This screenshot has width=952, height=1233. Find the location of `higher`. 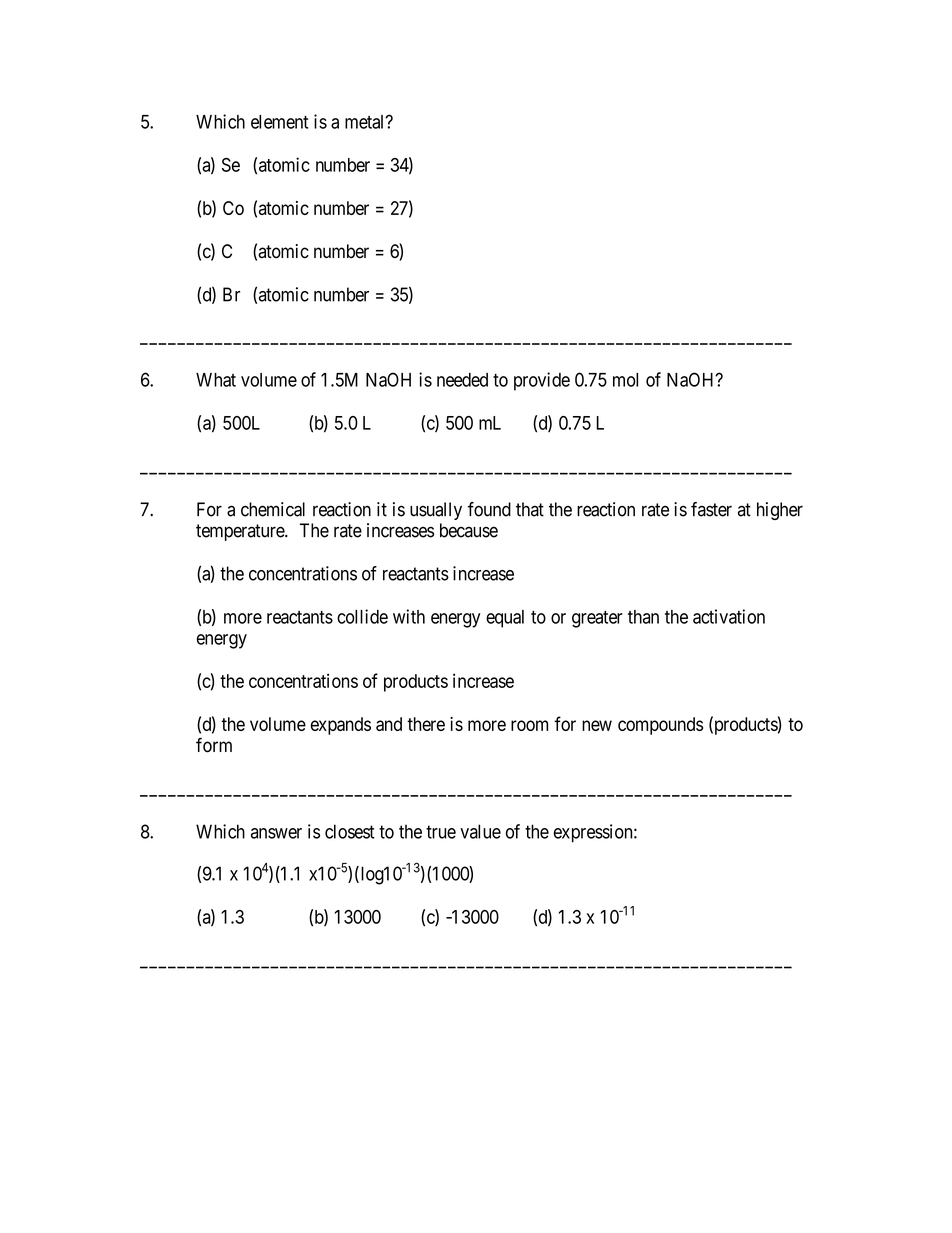

higher is located at coordinates (780, 511).
